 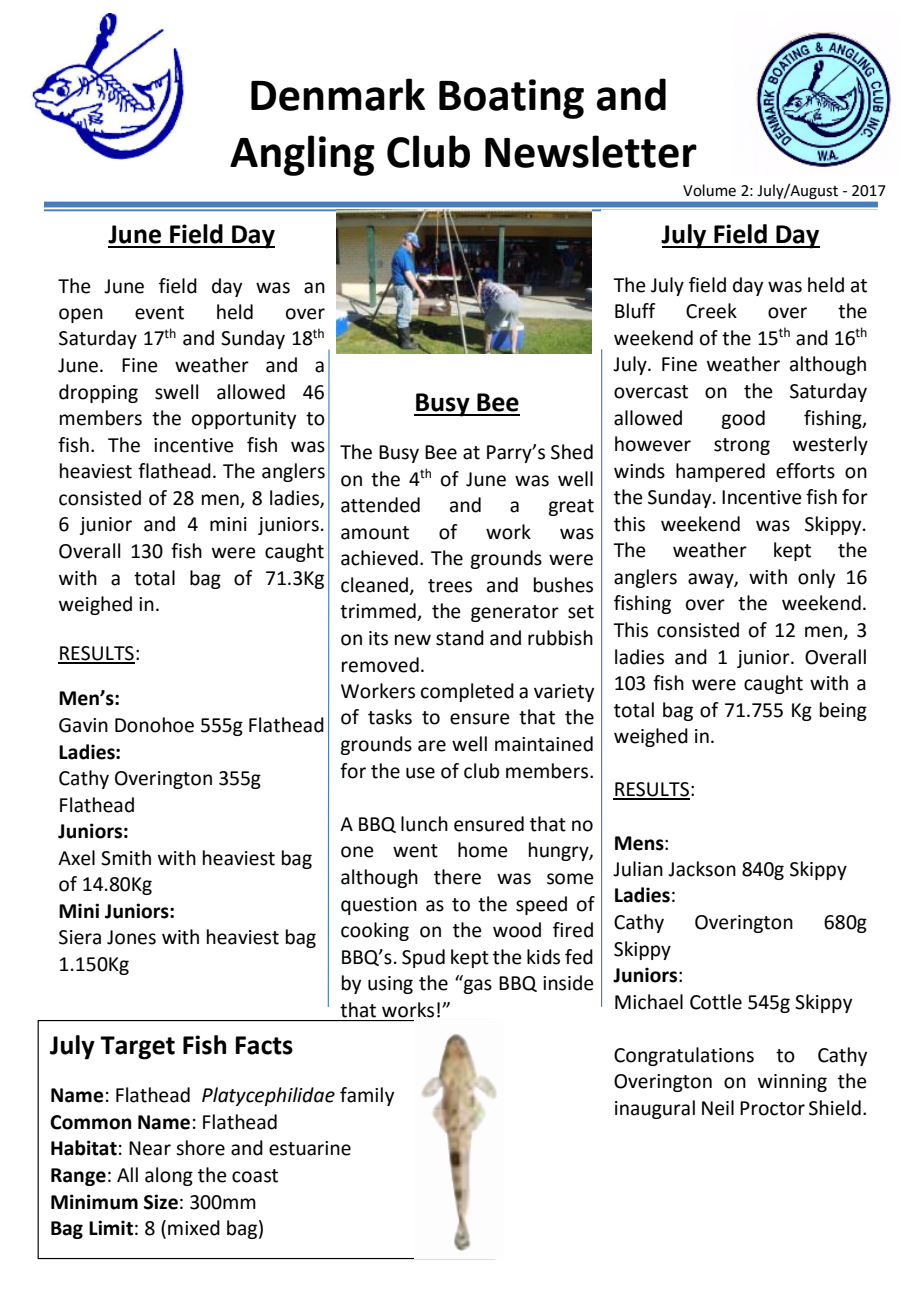 What do you see at coordinates (302, 155) in the screenshot?
I see `Angling` at bounding box center [302, 155].
